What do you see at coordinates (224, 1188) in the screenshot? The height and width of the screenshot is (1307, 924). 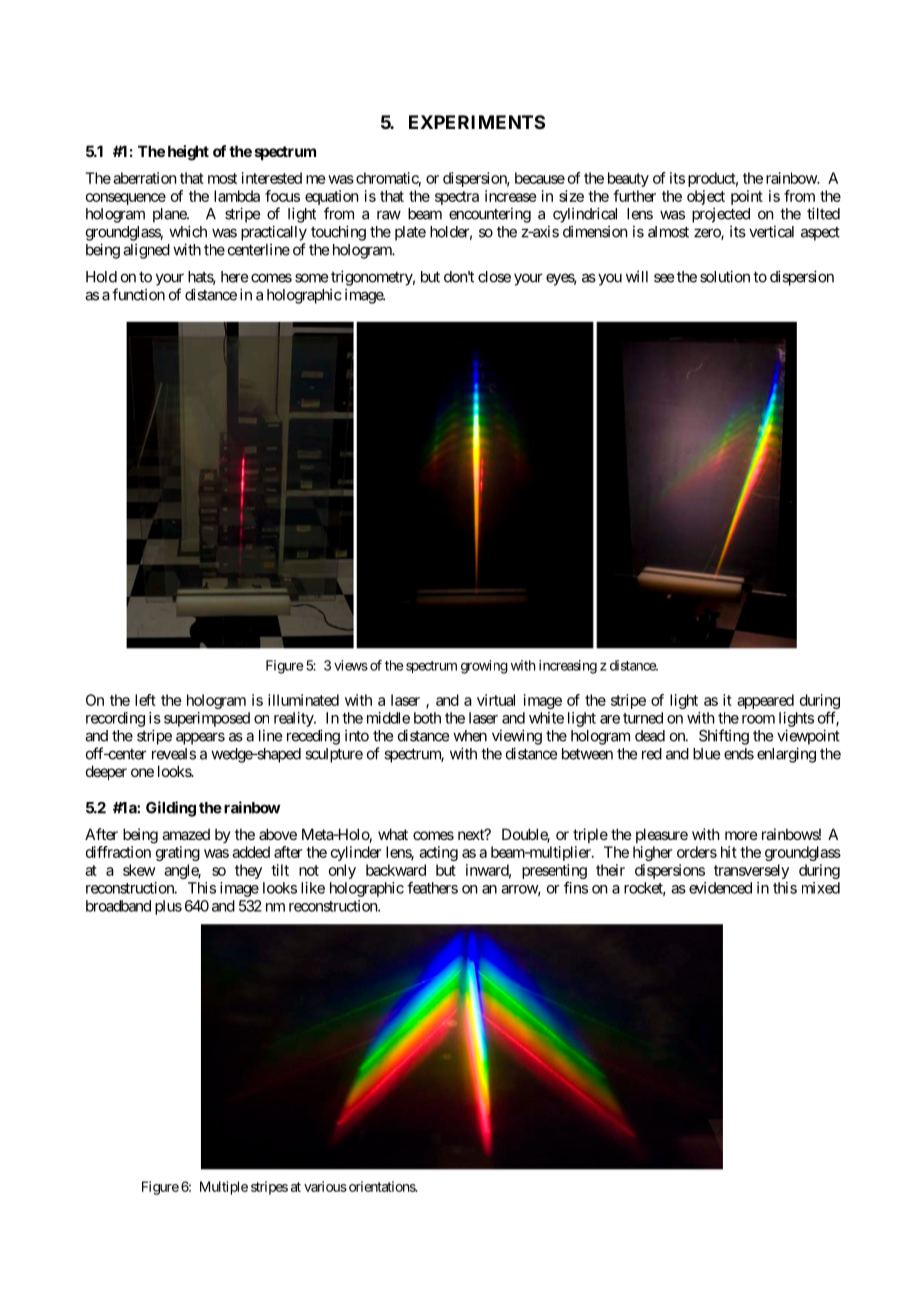 I see `Multiple` at bounding box center [224, 1188].
